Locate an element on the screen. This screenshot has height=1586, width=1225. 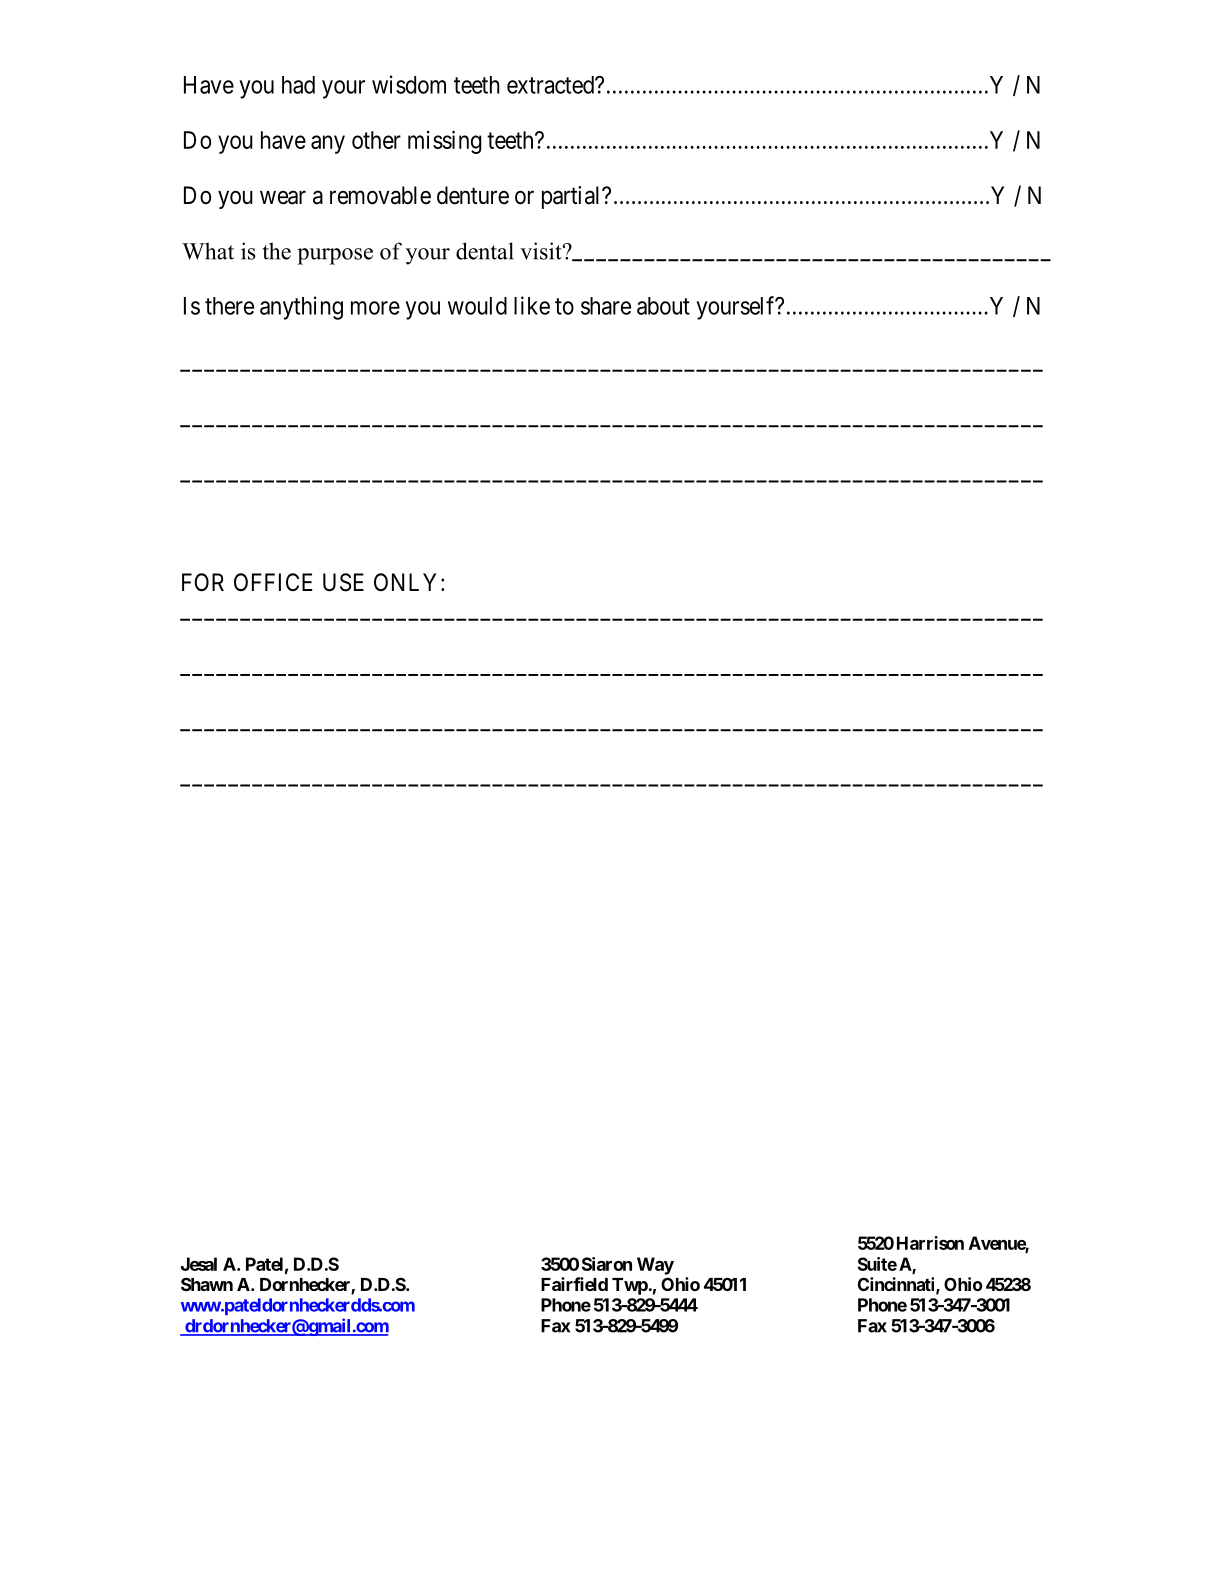
share is located at coordinates (606, 306).
